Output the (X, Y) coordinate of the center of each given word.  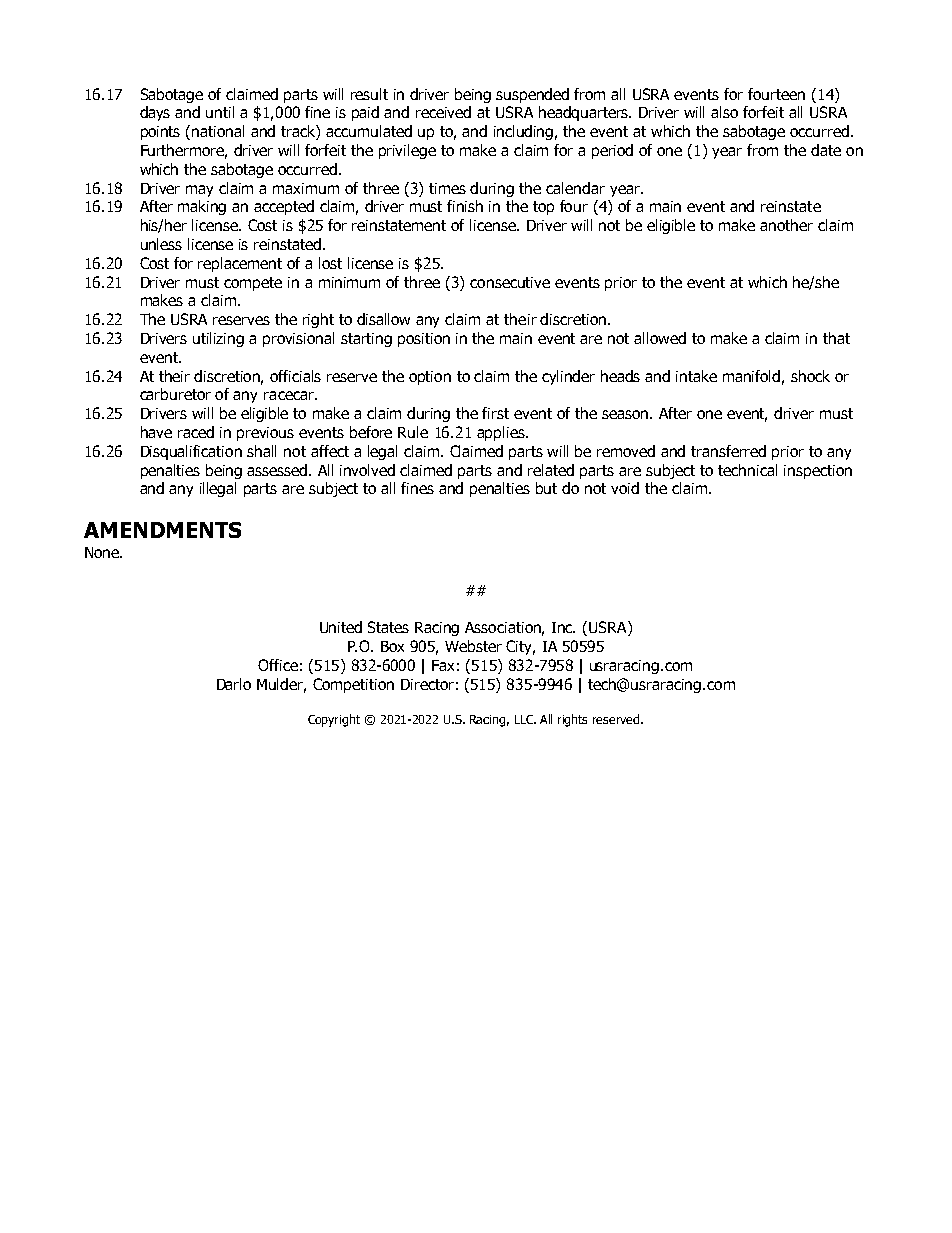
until (220, 112)
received (443, 112)
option (430, 378)
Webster (473, 646)
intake (696, 376)
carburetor (175, 394)
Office (278, 665)
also (724, 112)
